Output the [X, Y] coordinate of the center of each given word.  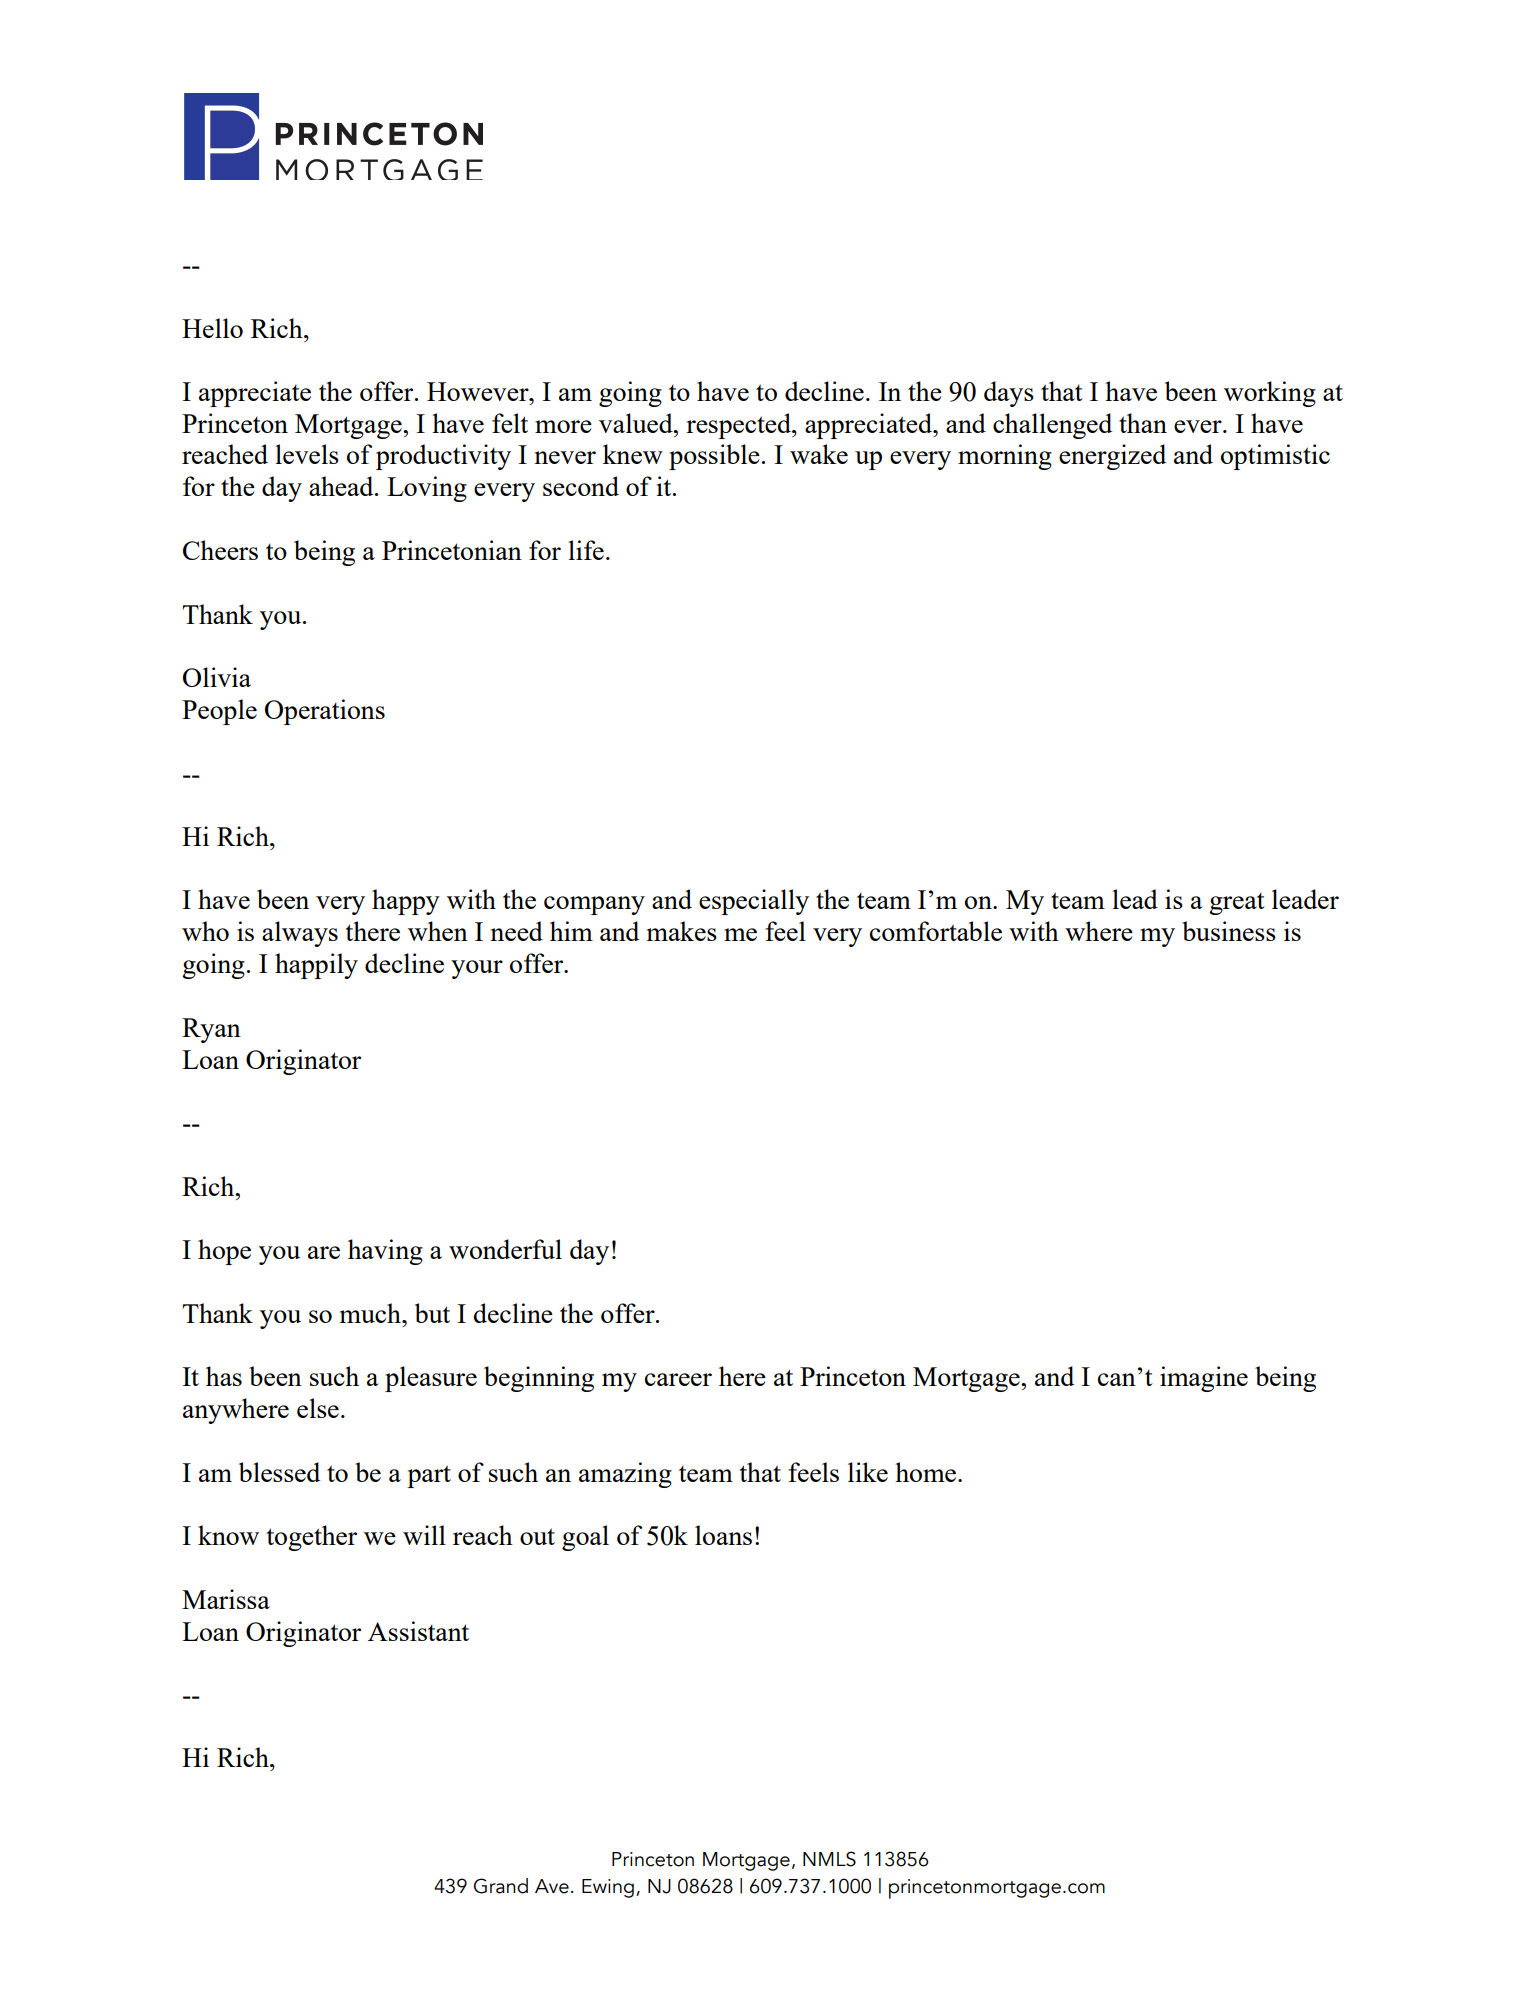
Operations [325, 712]
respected [739, 426]
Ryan [211, 1030]
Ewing [608, 1888]
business [1229, 931]
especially [754, 902]
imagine [1204, 1379]
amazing [625, 1475]
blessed [279, 1472]
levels [307, 454]
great [1237, 904]
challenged [1052, 426]
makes [682, 931]
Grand [501, 1886]
